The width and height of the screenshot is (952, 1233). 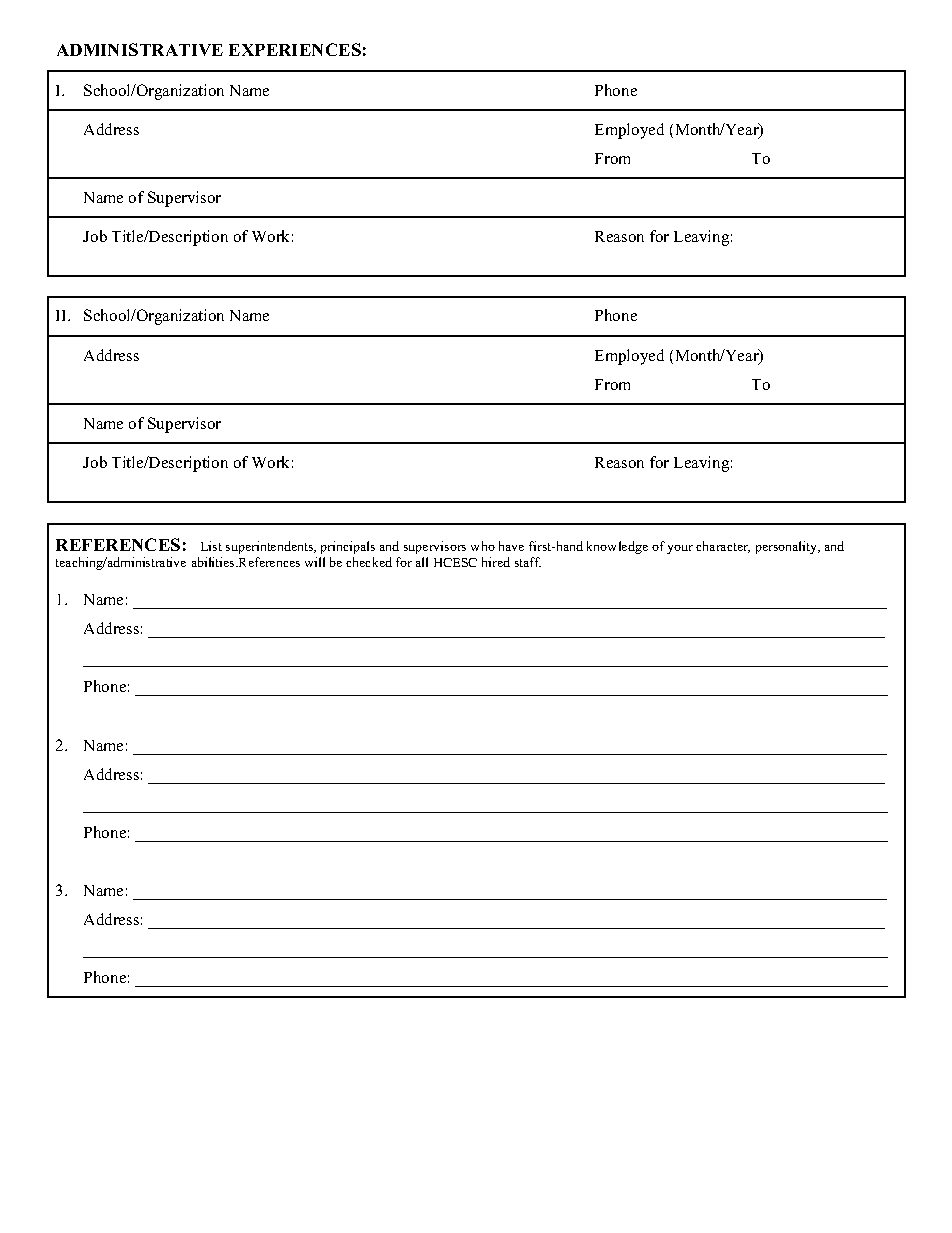 I want to click on knowledge, so click(x=617, y=547).
